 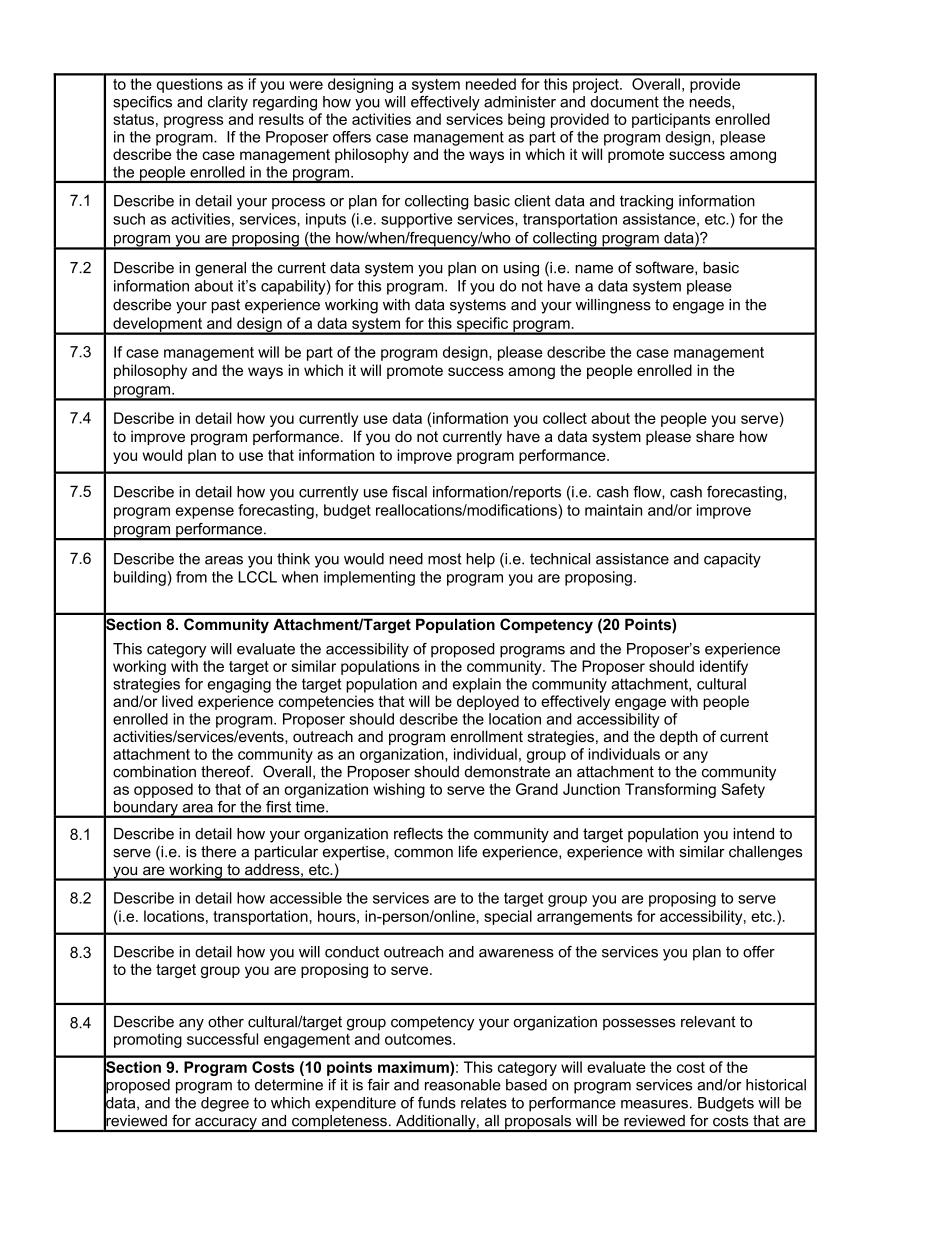 I want to click on degree, so click(x=225, y=1104).
